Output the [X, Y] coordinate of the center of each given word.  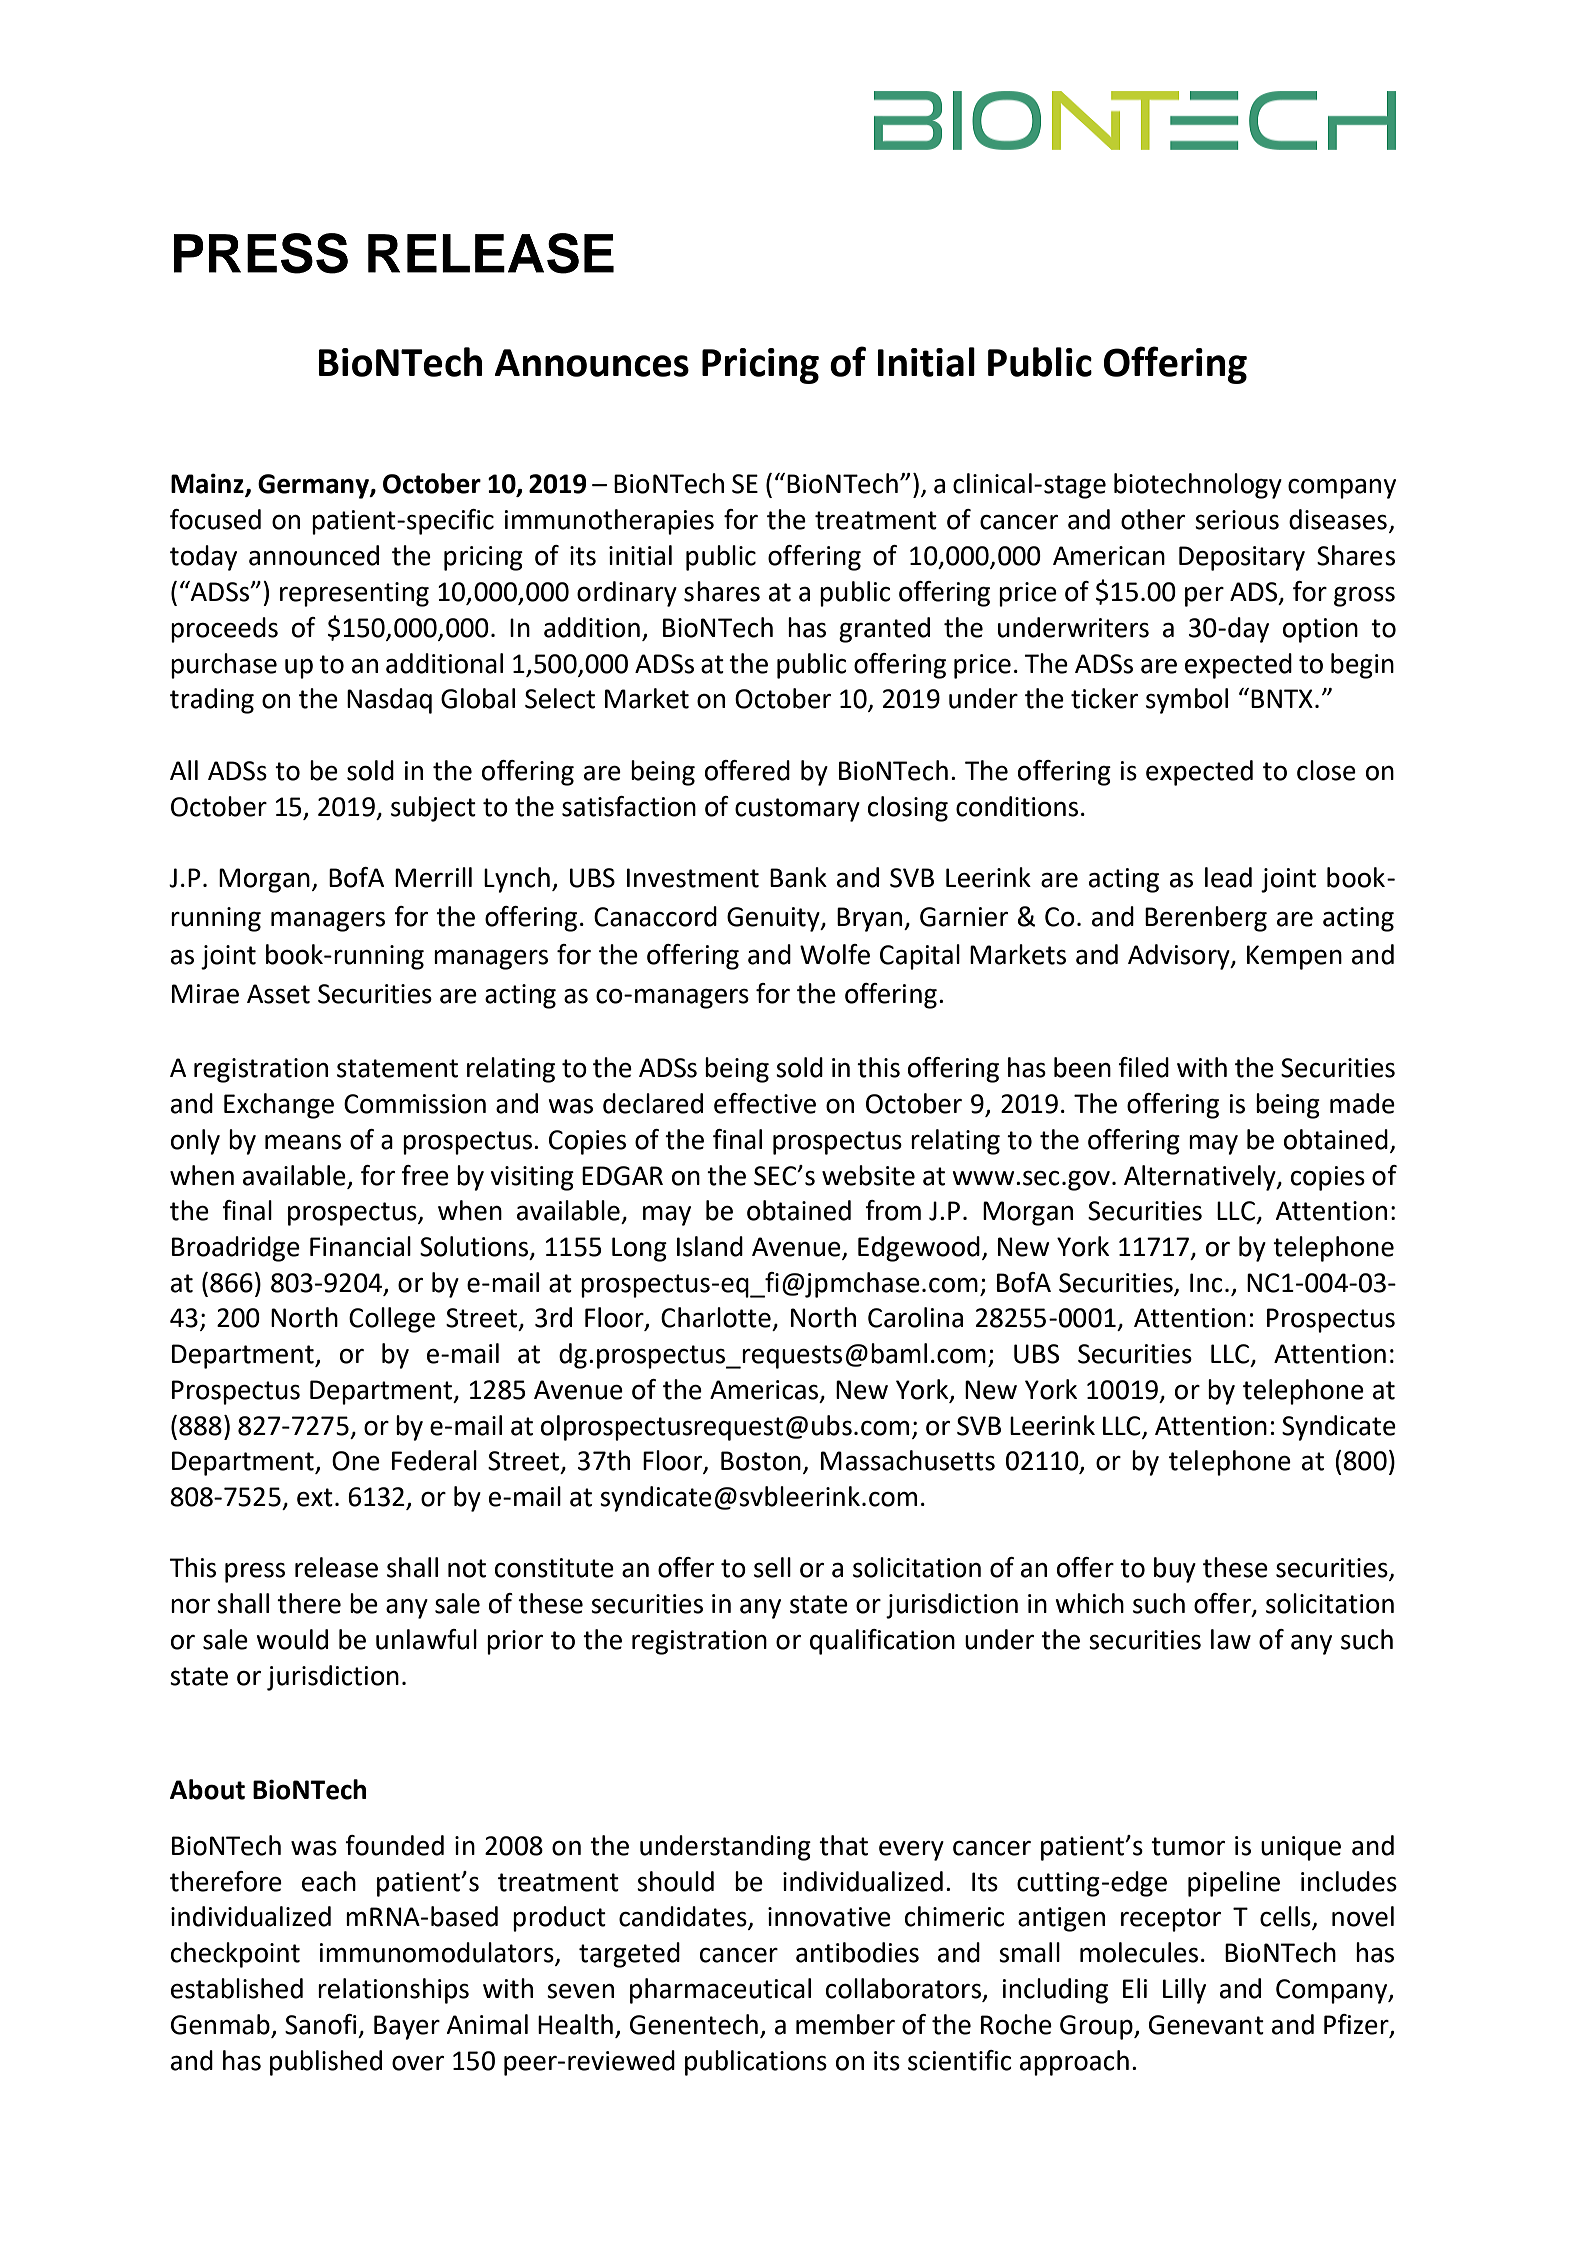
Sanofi [321, 2024]
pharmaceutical [720, 1991]
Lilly [1184, 1991]
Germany [314, 486]
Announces [592, 363]
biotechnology [1198, 486]
